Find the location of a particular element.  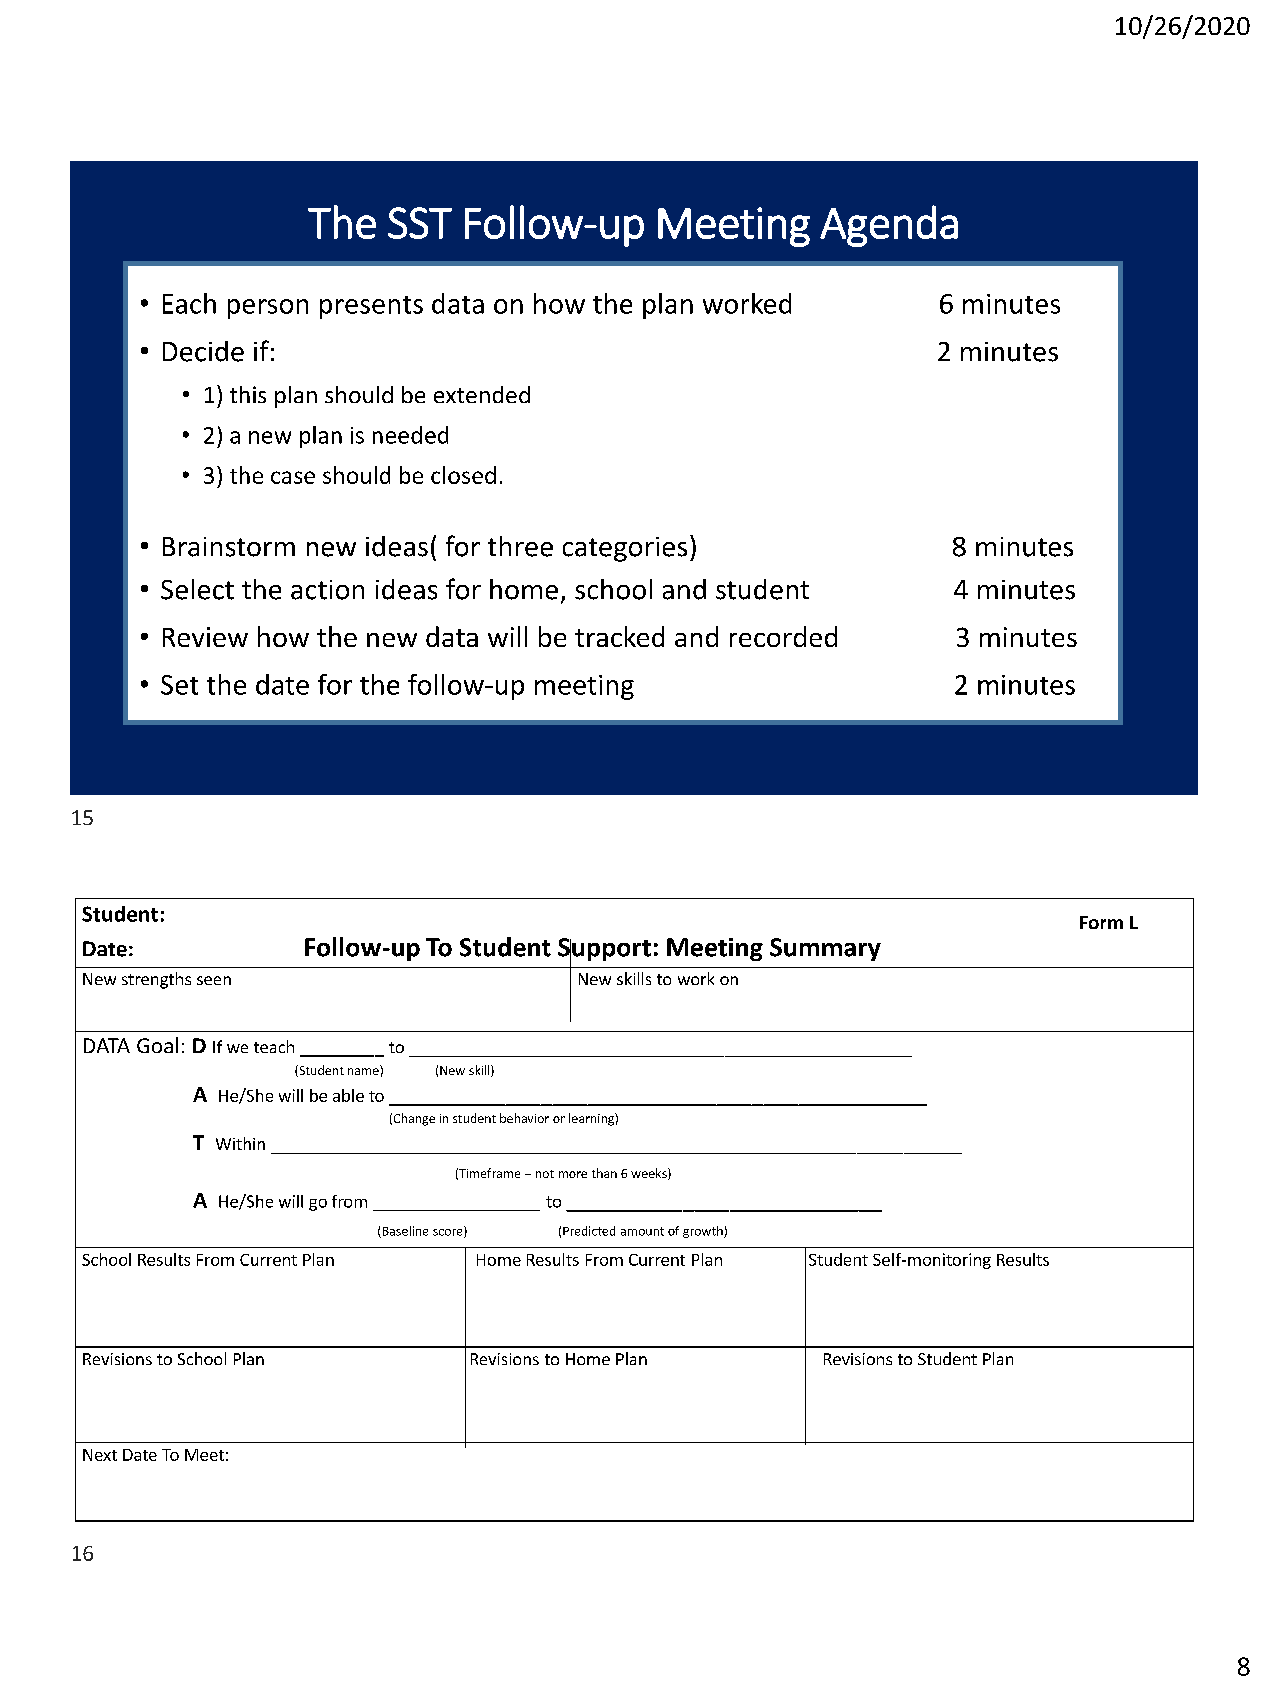

Agenda is located at coordinates (889, 226).
